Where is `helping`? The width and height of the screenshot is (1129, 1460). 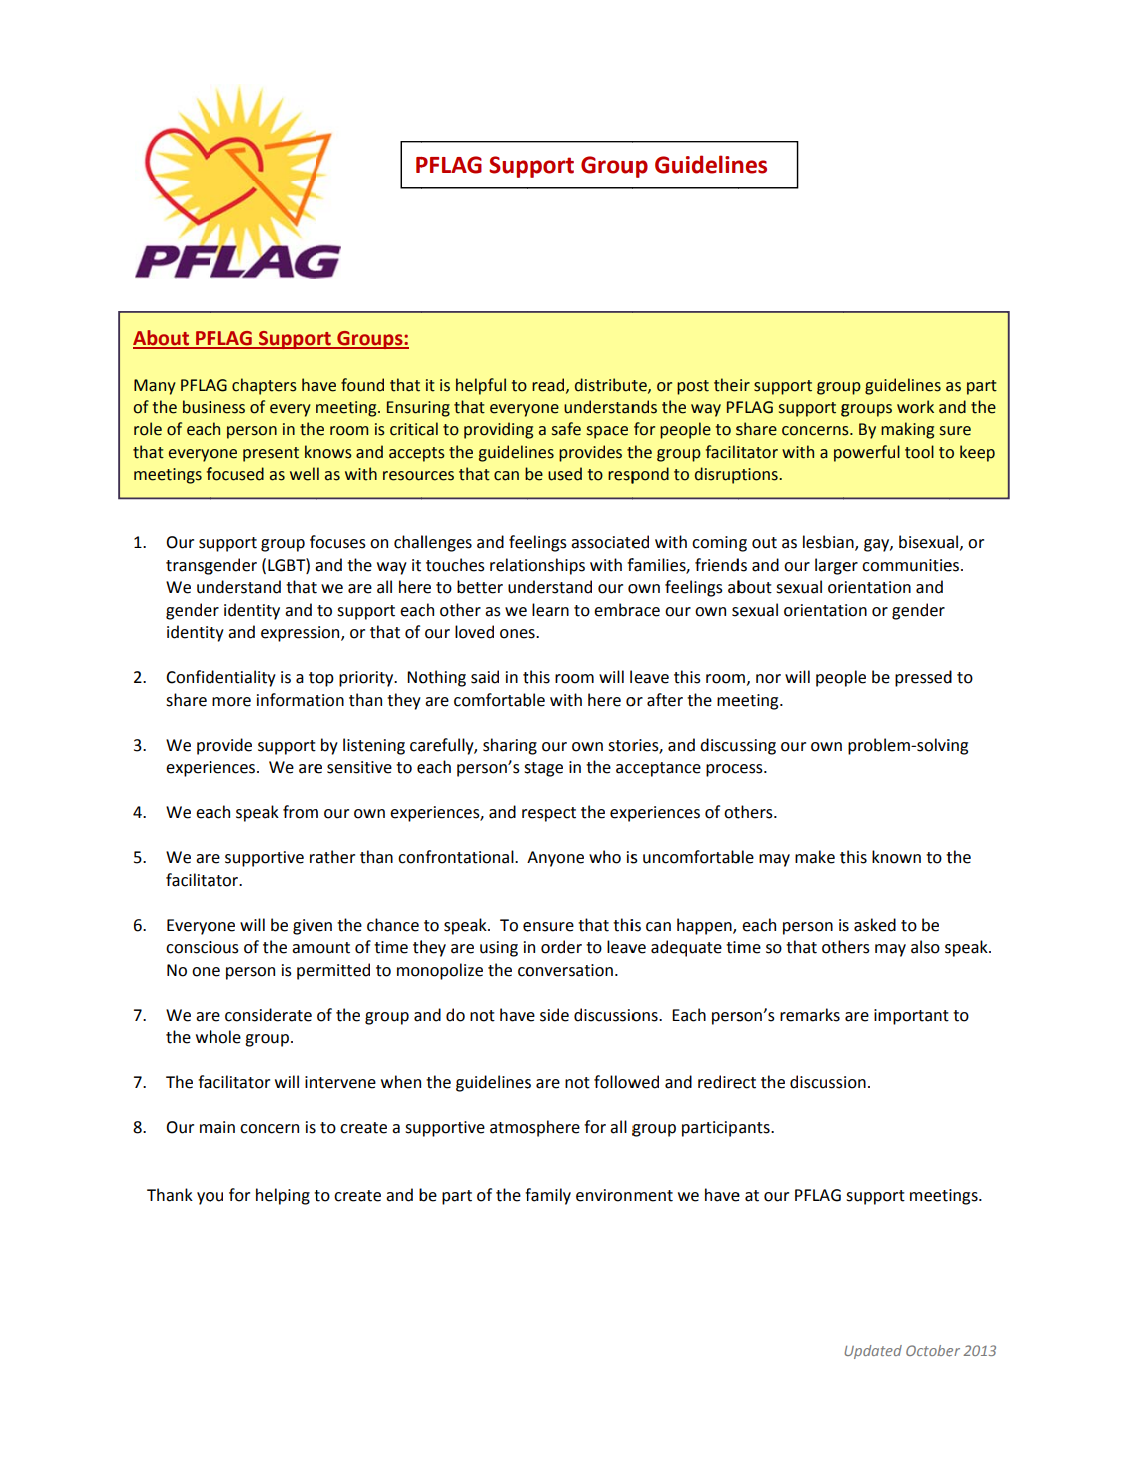
helping is located at coordinates (283, 1196).
